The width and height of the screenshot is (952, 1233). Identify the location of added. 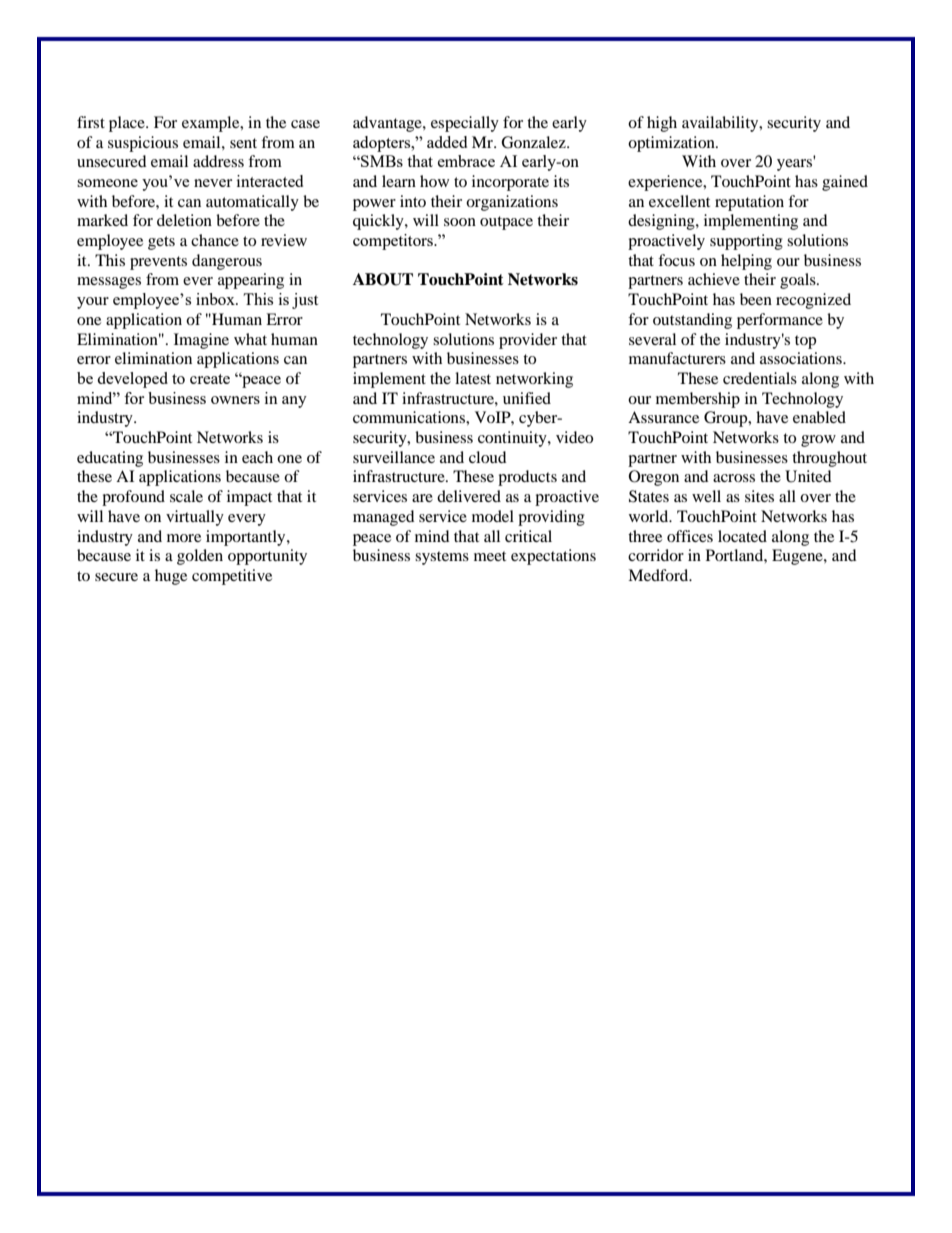
(447, 142).
